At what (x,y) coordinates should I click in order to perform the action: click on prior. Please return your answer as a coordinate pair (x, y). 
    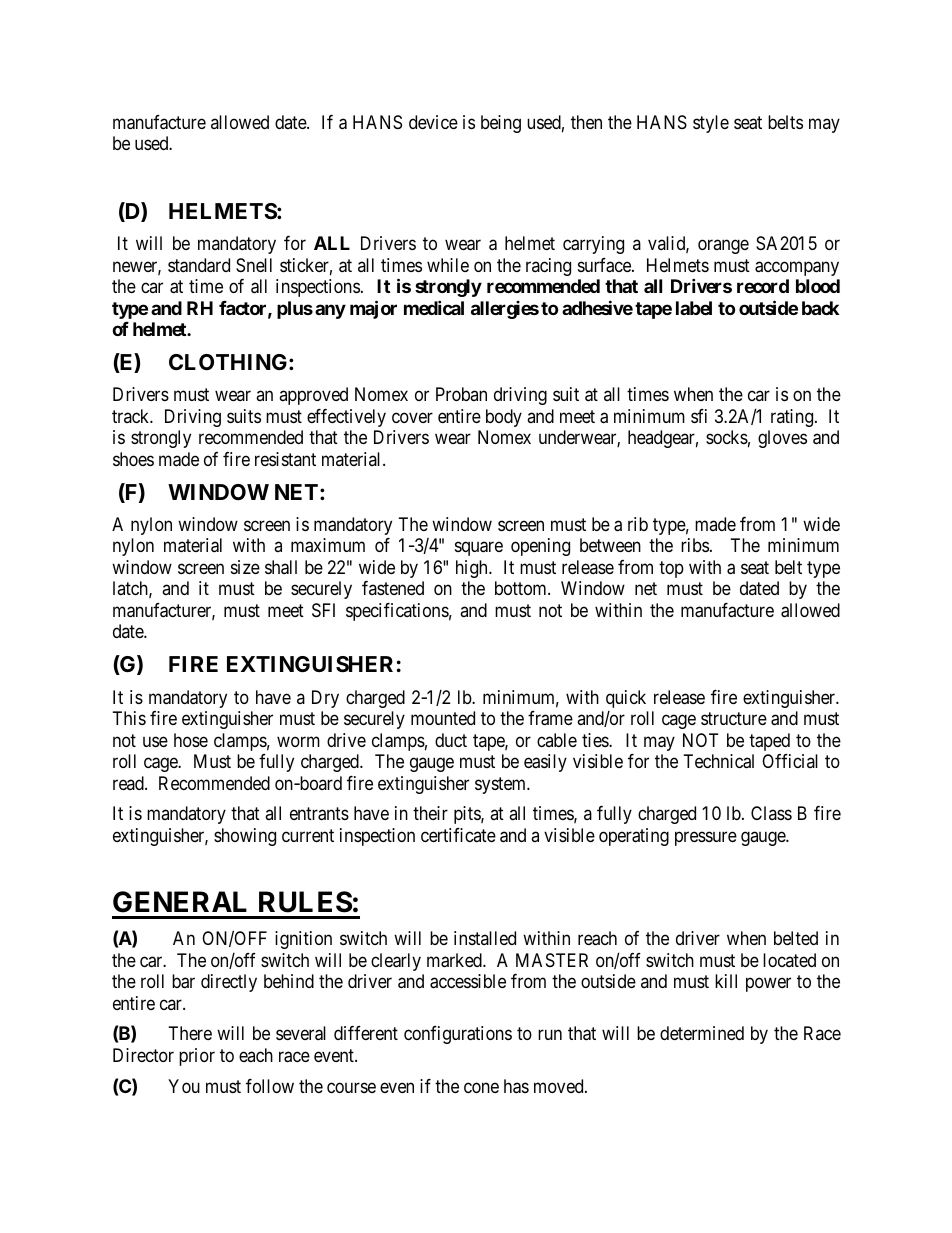
    Looking at the image, I should click on (197, 1057).
